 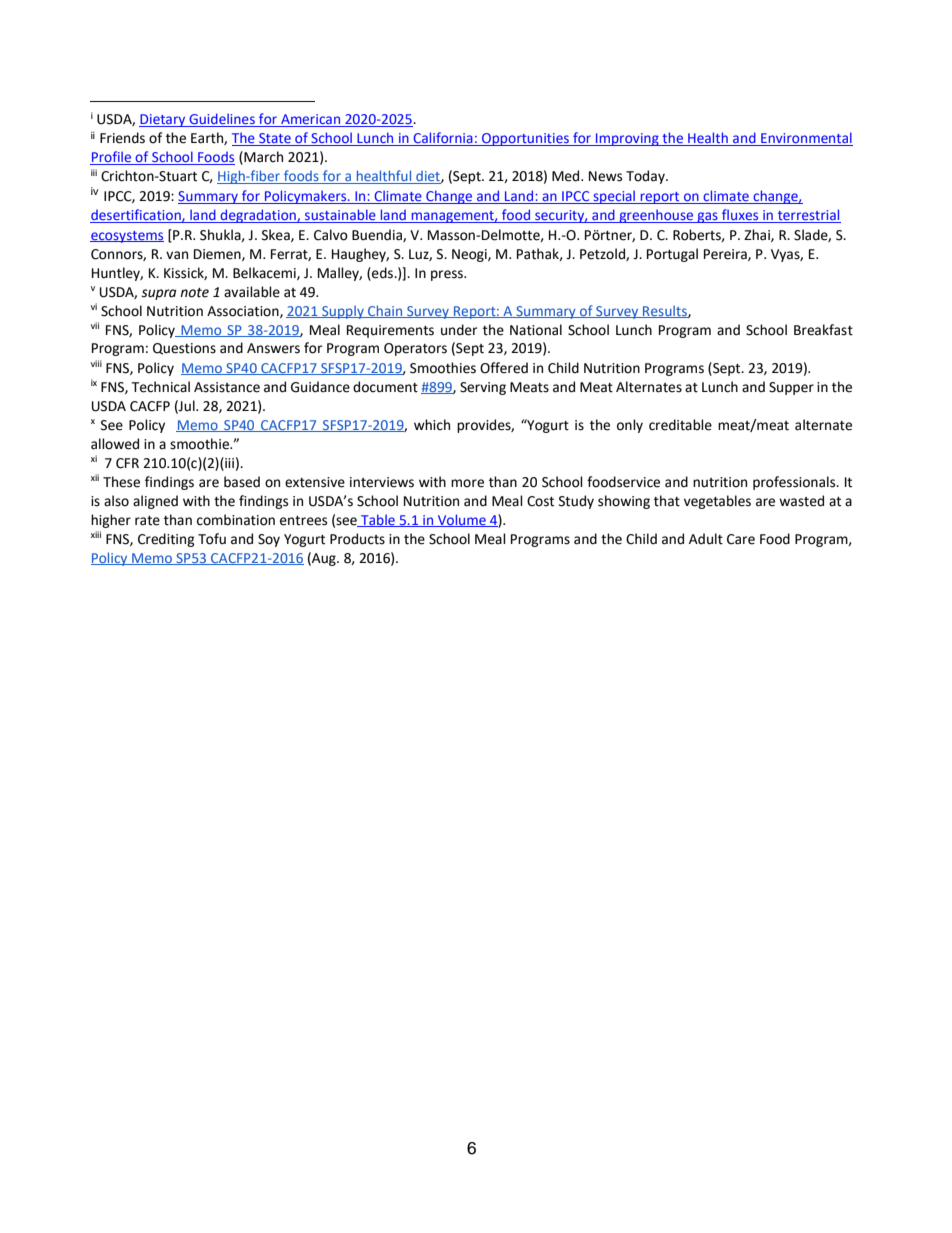 I want to click on rate, so click(x=147, y=521).
